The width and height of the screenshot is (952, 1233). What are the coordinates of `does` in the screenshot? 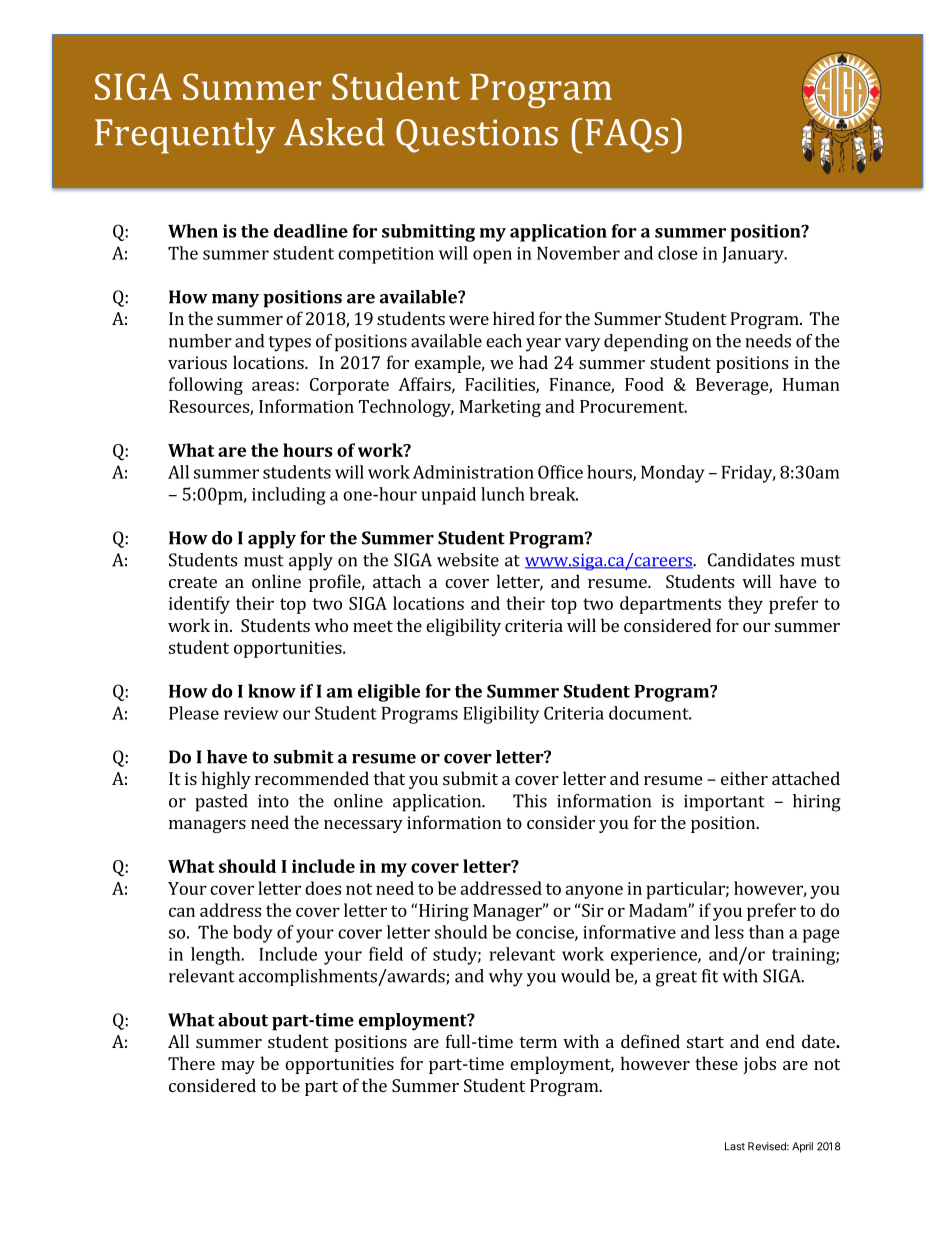 It's located at (323, 888).
